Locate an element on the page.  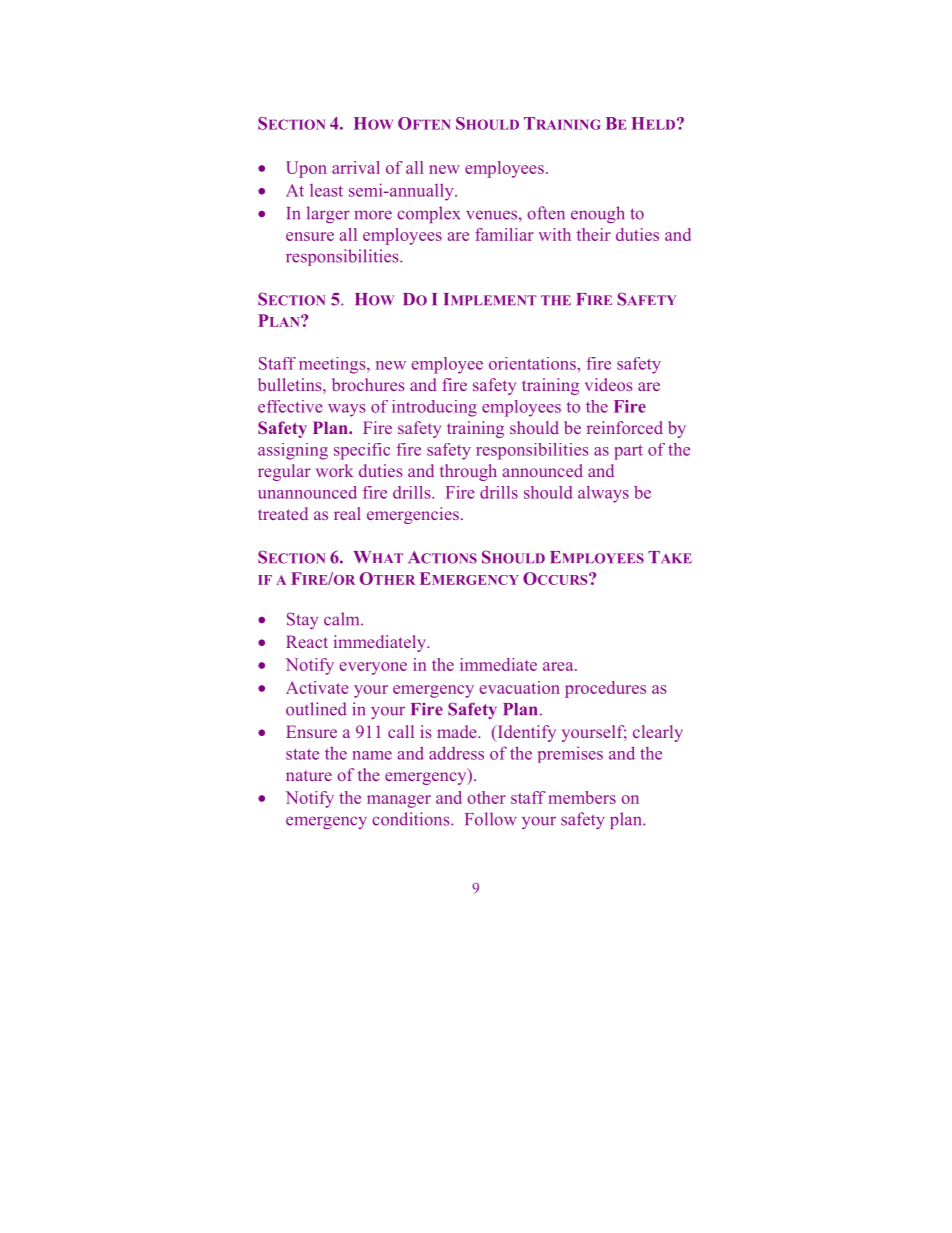
least is located at coordinates (326, 190).
